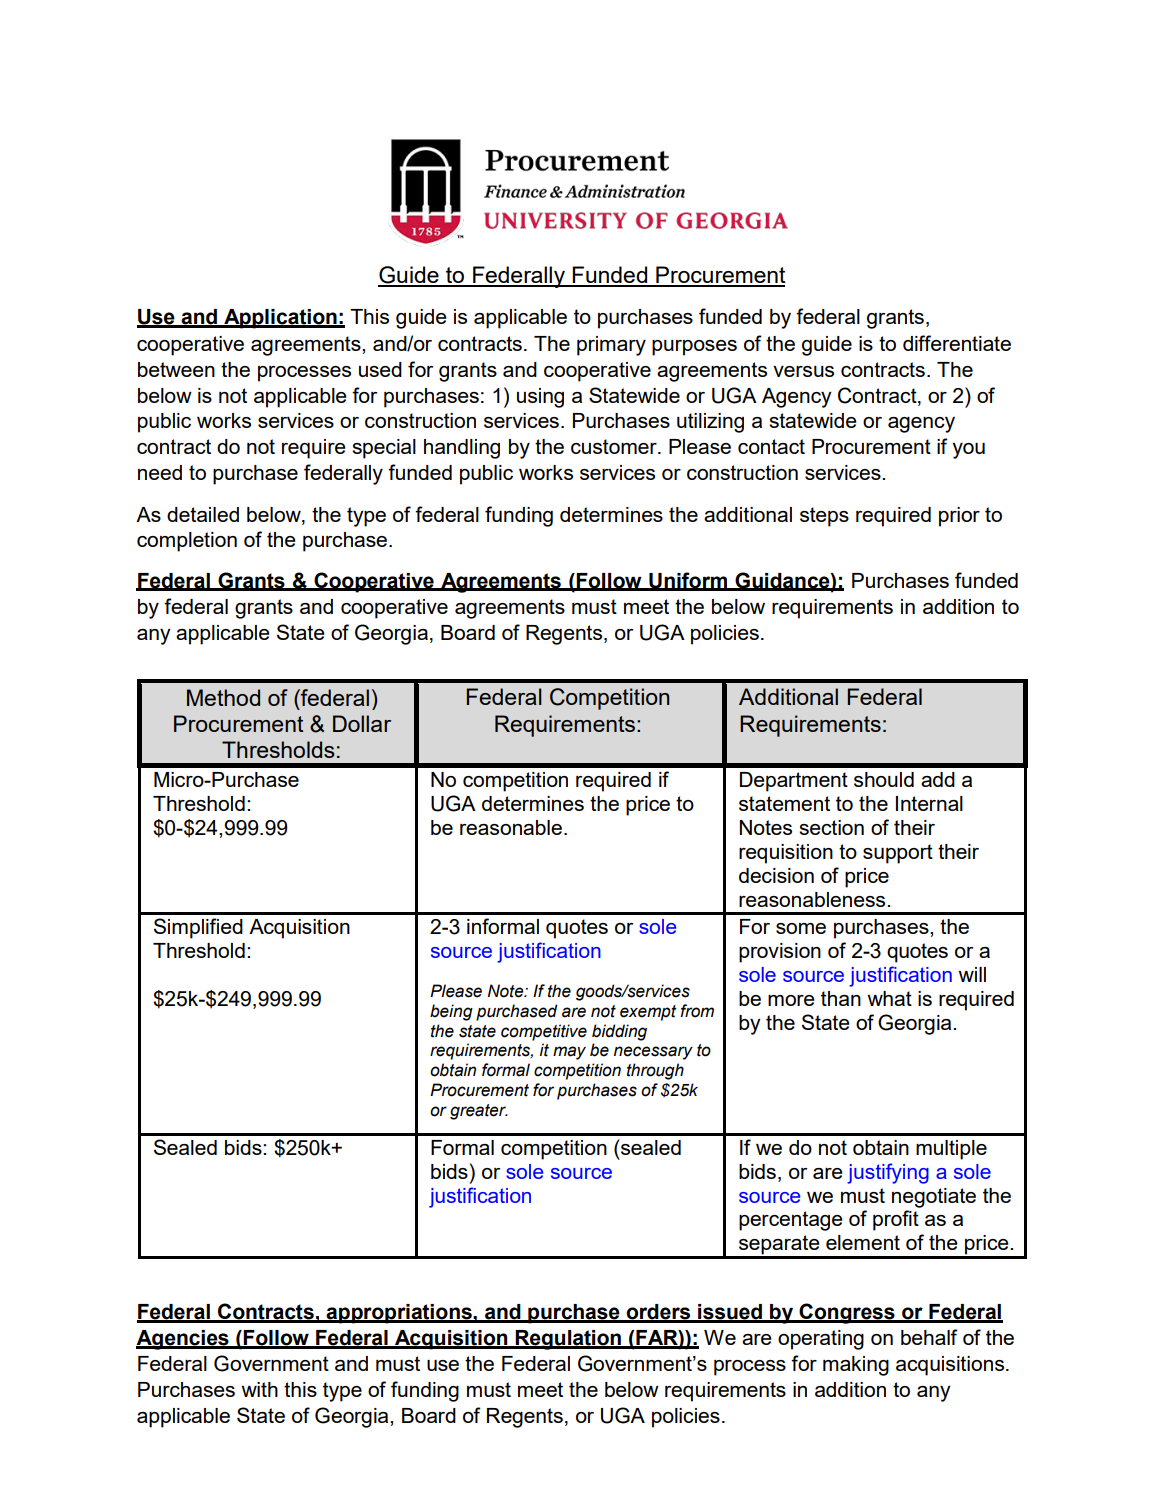  What do you see at coordinates (898, 854) in the screenshot?
I see `support` at bounding box center [898, 854].
